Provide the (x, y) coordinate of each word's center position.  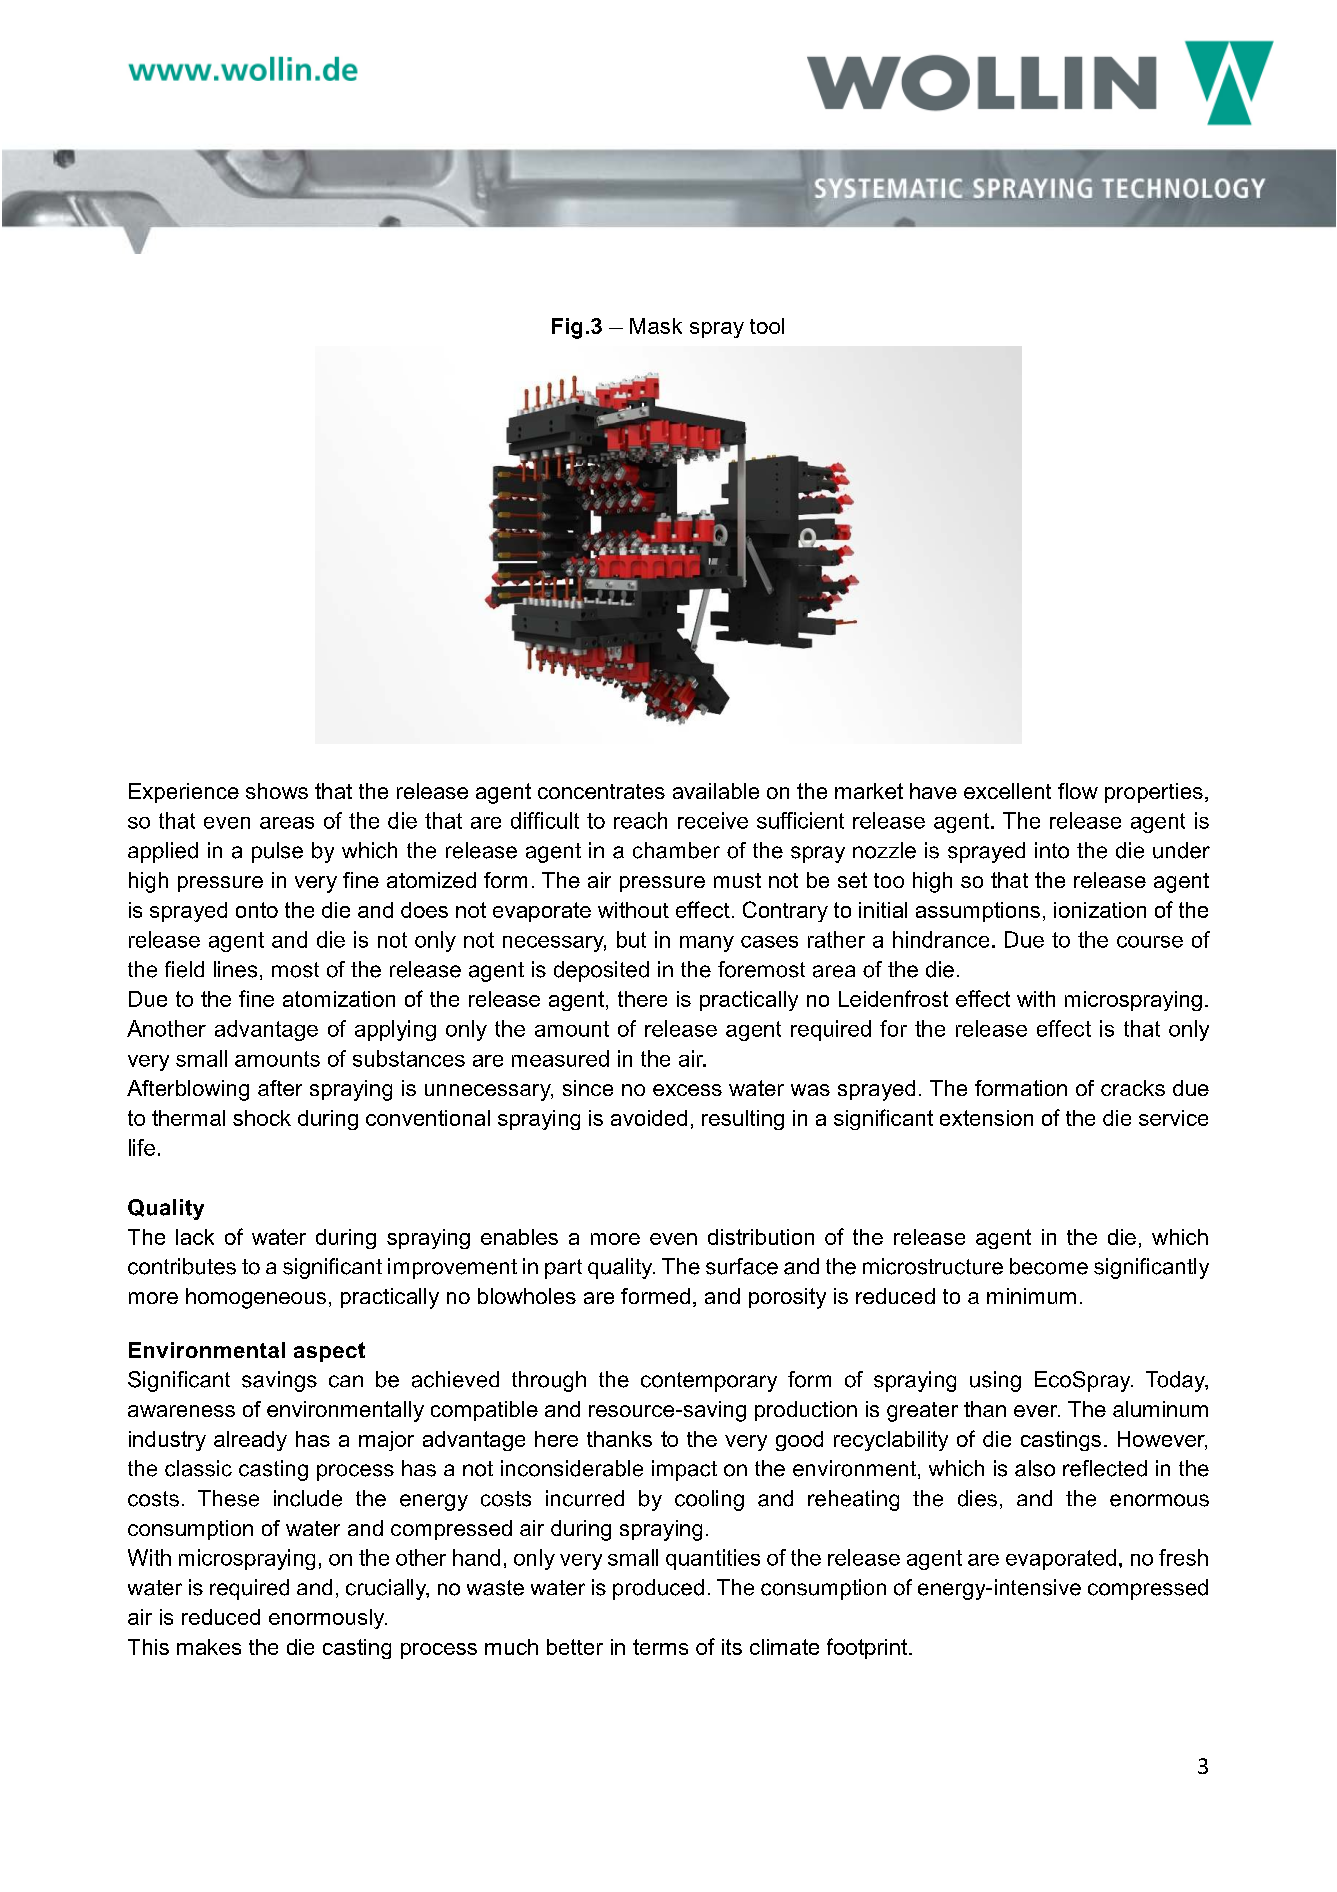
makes (209, 1647)
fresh (1183, 1557)
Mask (656, 326)
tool (767, 326)
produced (658, 1589)
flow (1078, 791)
